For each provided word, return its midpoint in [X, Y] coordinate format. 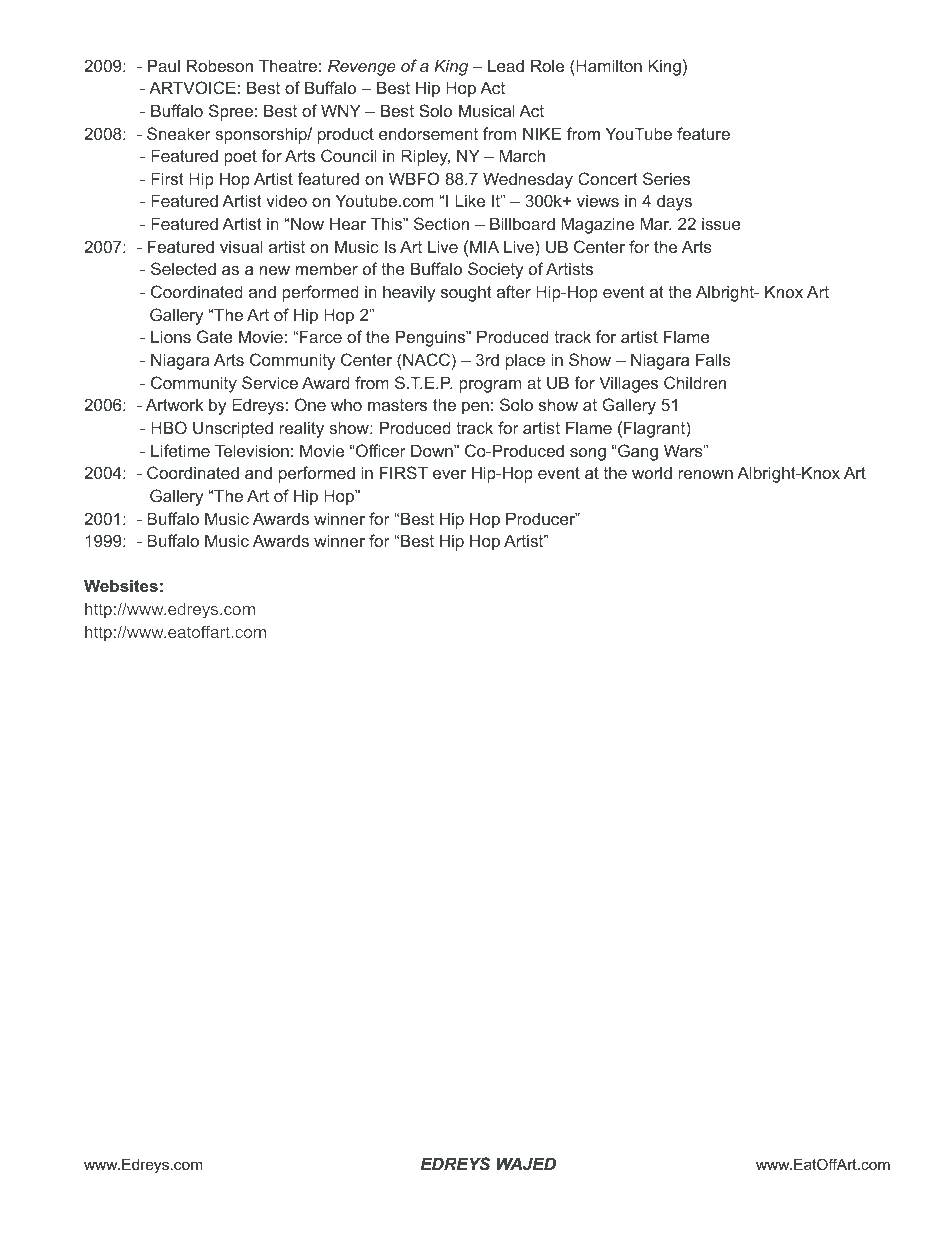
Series [666, 178]
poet [240, 158]
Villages [628, 384]
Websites [121, 585]
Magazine [597, 225]
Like [470, 200]
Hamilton [609, 65]
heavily [409, 293]
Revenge [362, 67]
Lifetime [180, 450]
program [490, 386]
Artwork [174, 404]
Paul [164, 65]
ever [449, 474]
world [652, 472]
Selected [183, 268]
